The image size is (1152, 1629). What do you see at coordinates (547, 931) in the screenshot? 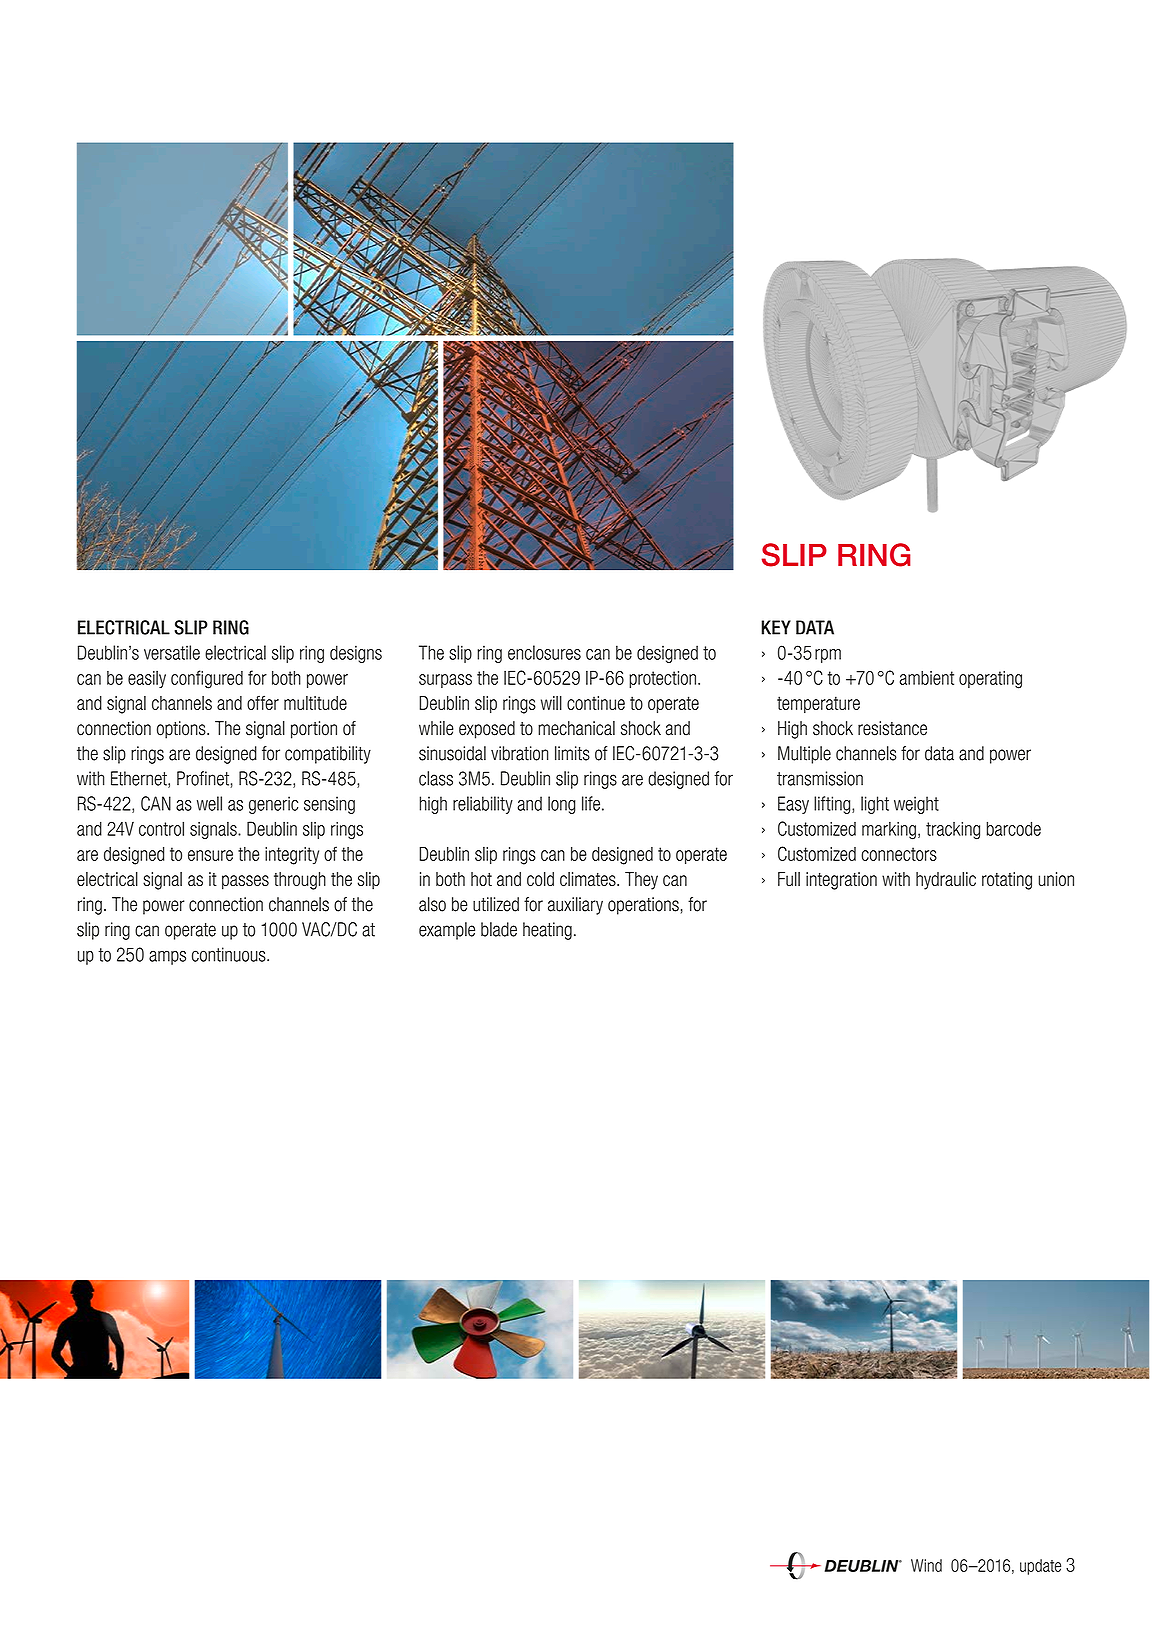
I see `heating` at bounding box center [547, 931].
